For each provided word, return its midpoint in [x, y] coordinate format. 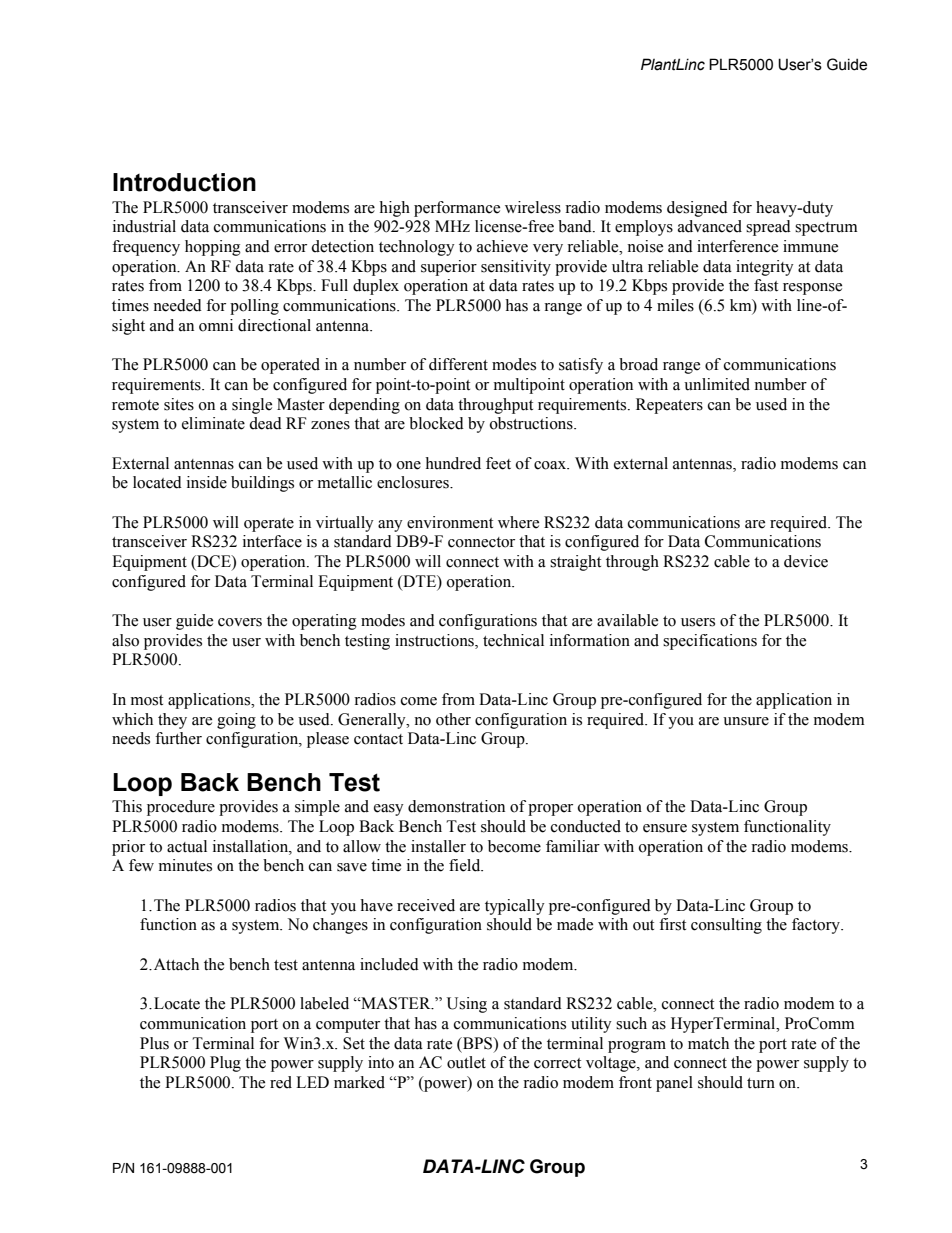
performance [457, 209]
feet [498, 463]
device [806, 561]
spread [768, 228]
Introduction [184, 182]
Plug [225, 1064]
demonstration [456, 806]
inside [207, 482]
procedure [181, 808]
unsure [746, 721]
